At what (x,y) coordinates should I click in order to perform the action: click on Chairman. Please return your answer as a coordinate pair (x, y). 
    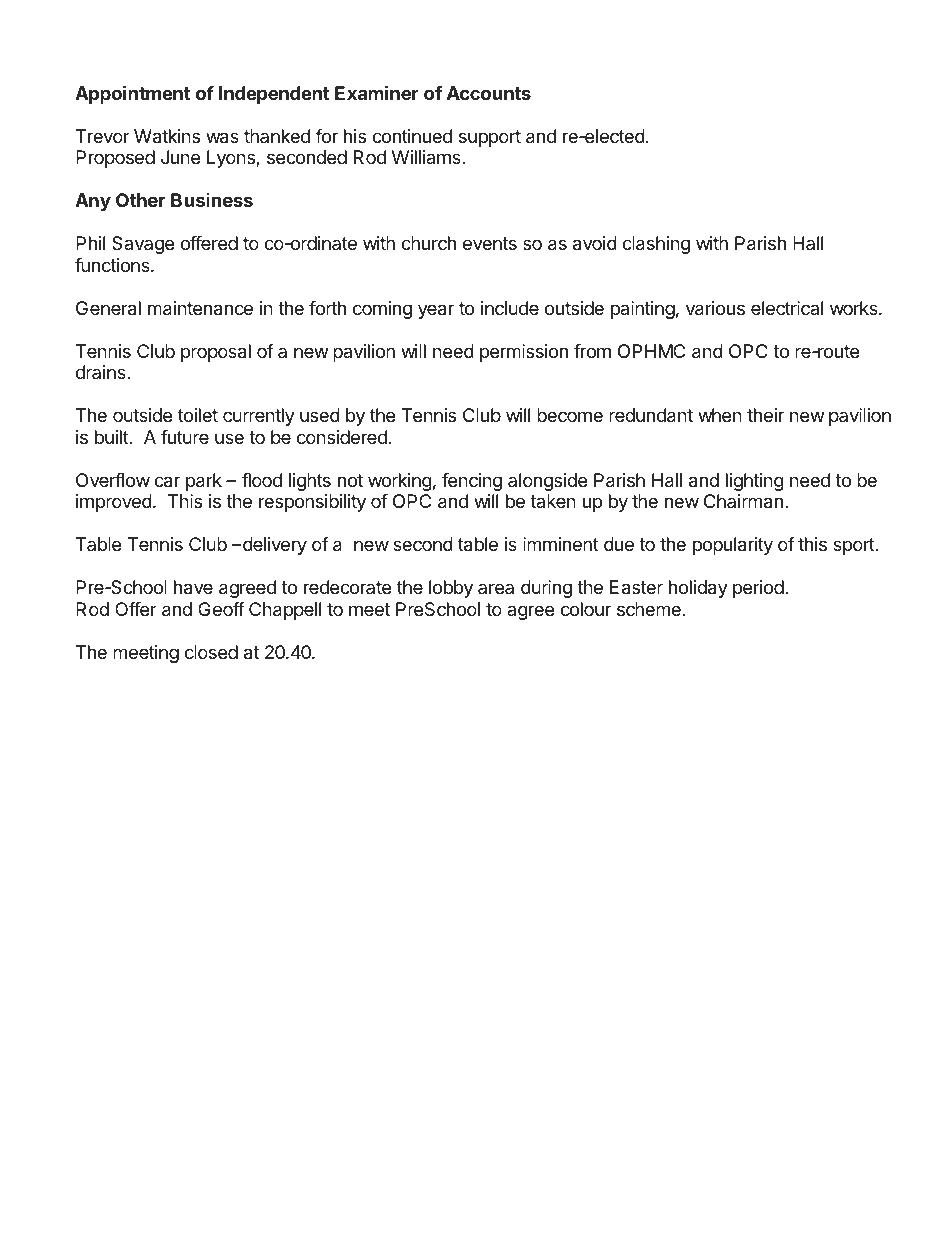
    Looking at the image, I should click on (743, 501).
